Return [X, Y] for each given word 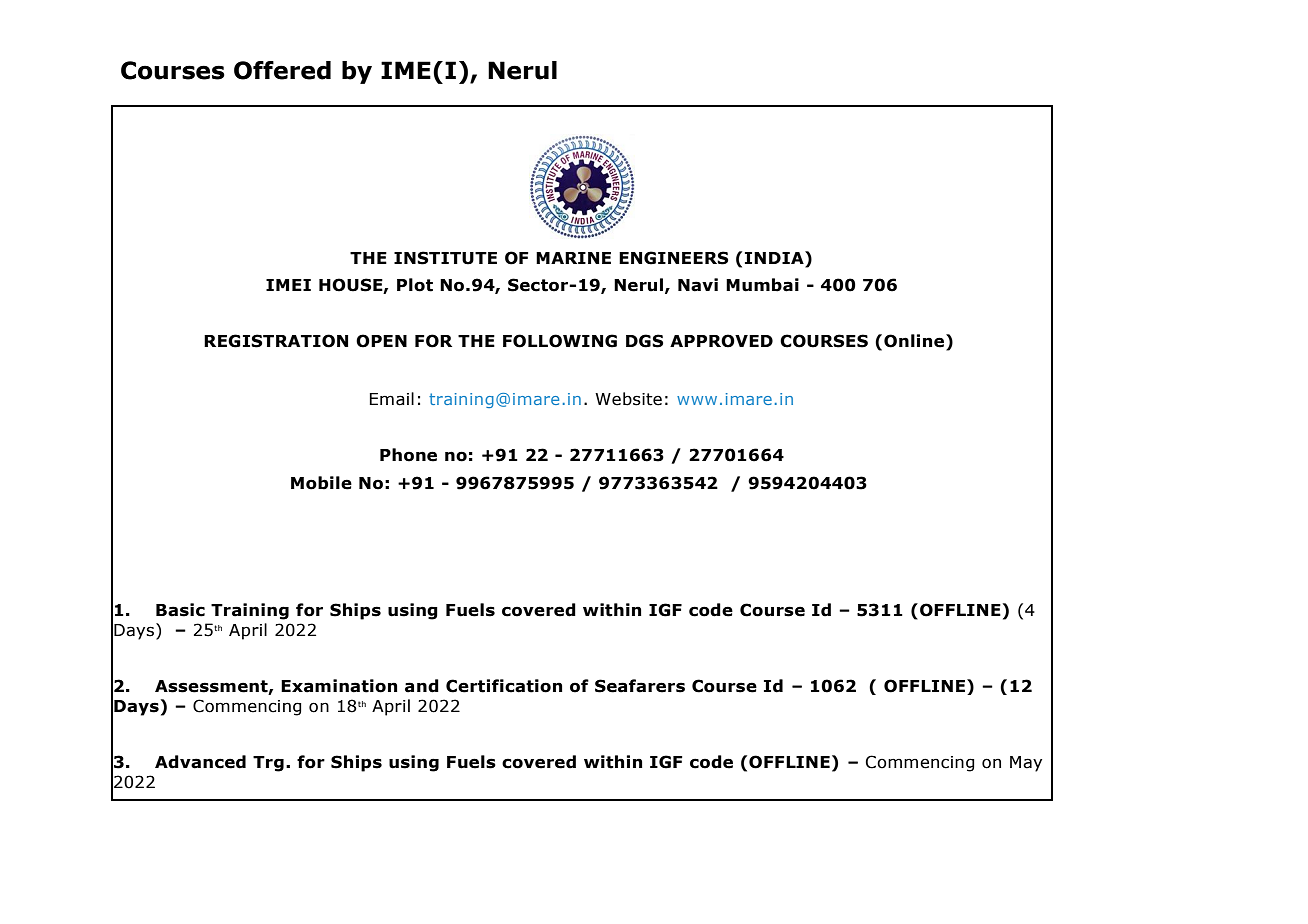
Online [915, 342]
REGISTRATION [276, 341]
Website [628, 399]
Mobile [321, 483]
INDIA [775, 257]
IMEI [288, 285]
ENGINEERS [673, 258]
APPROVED [721, 341]
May [1026, 764]
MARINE [573, 258]
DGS [644, 341]
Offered [282, 70]
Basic [180, 610]
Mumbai [762, 285]
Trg [268, 764]
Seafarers [640, 686]
